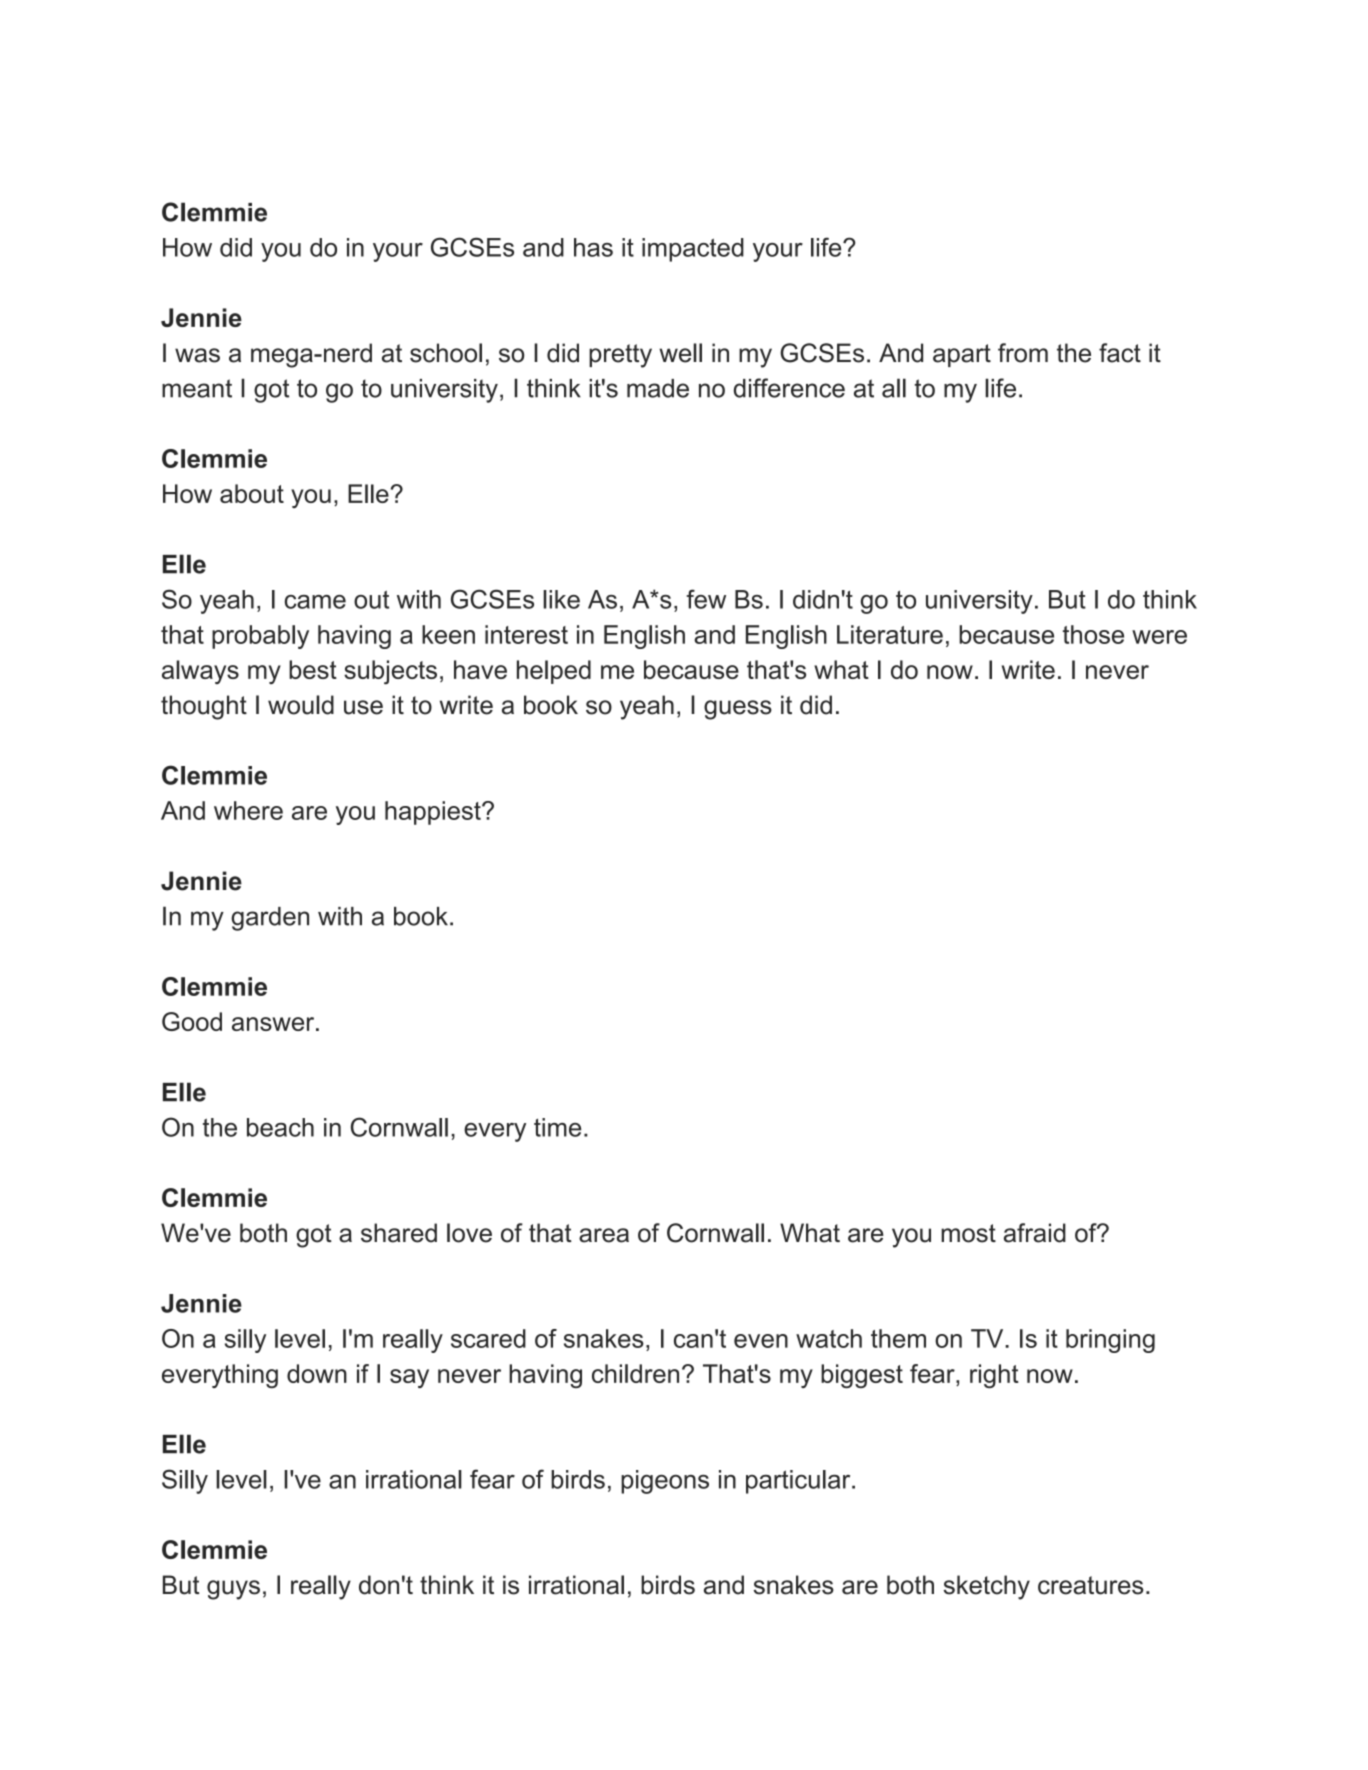 The width and height of the image is (1368, 1770). Describe the element at coordinates (1090, 1585) in the image. I see `creatures` at that location.
